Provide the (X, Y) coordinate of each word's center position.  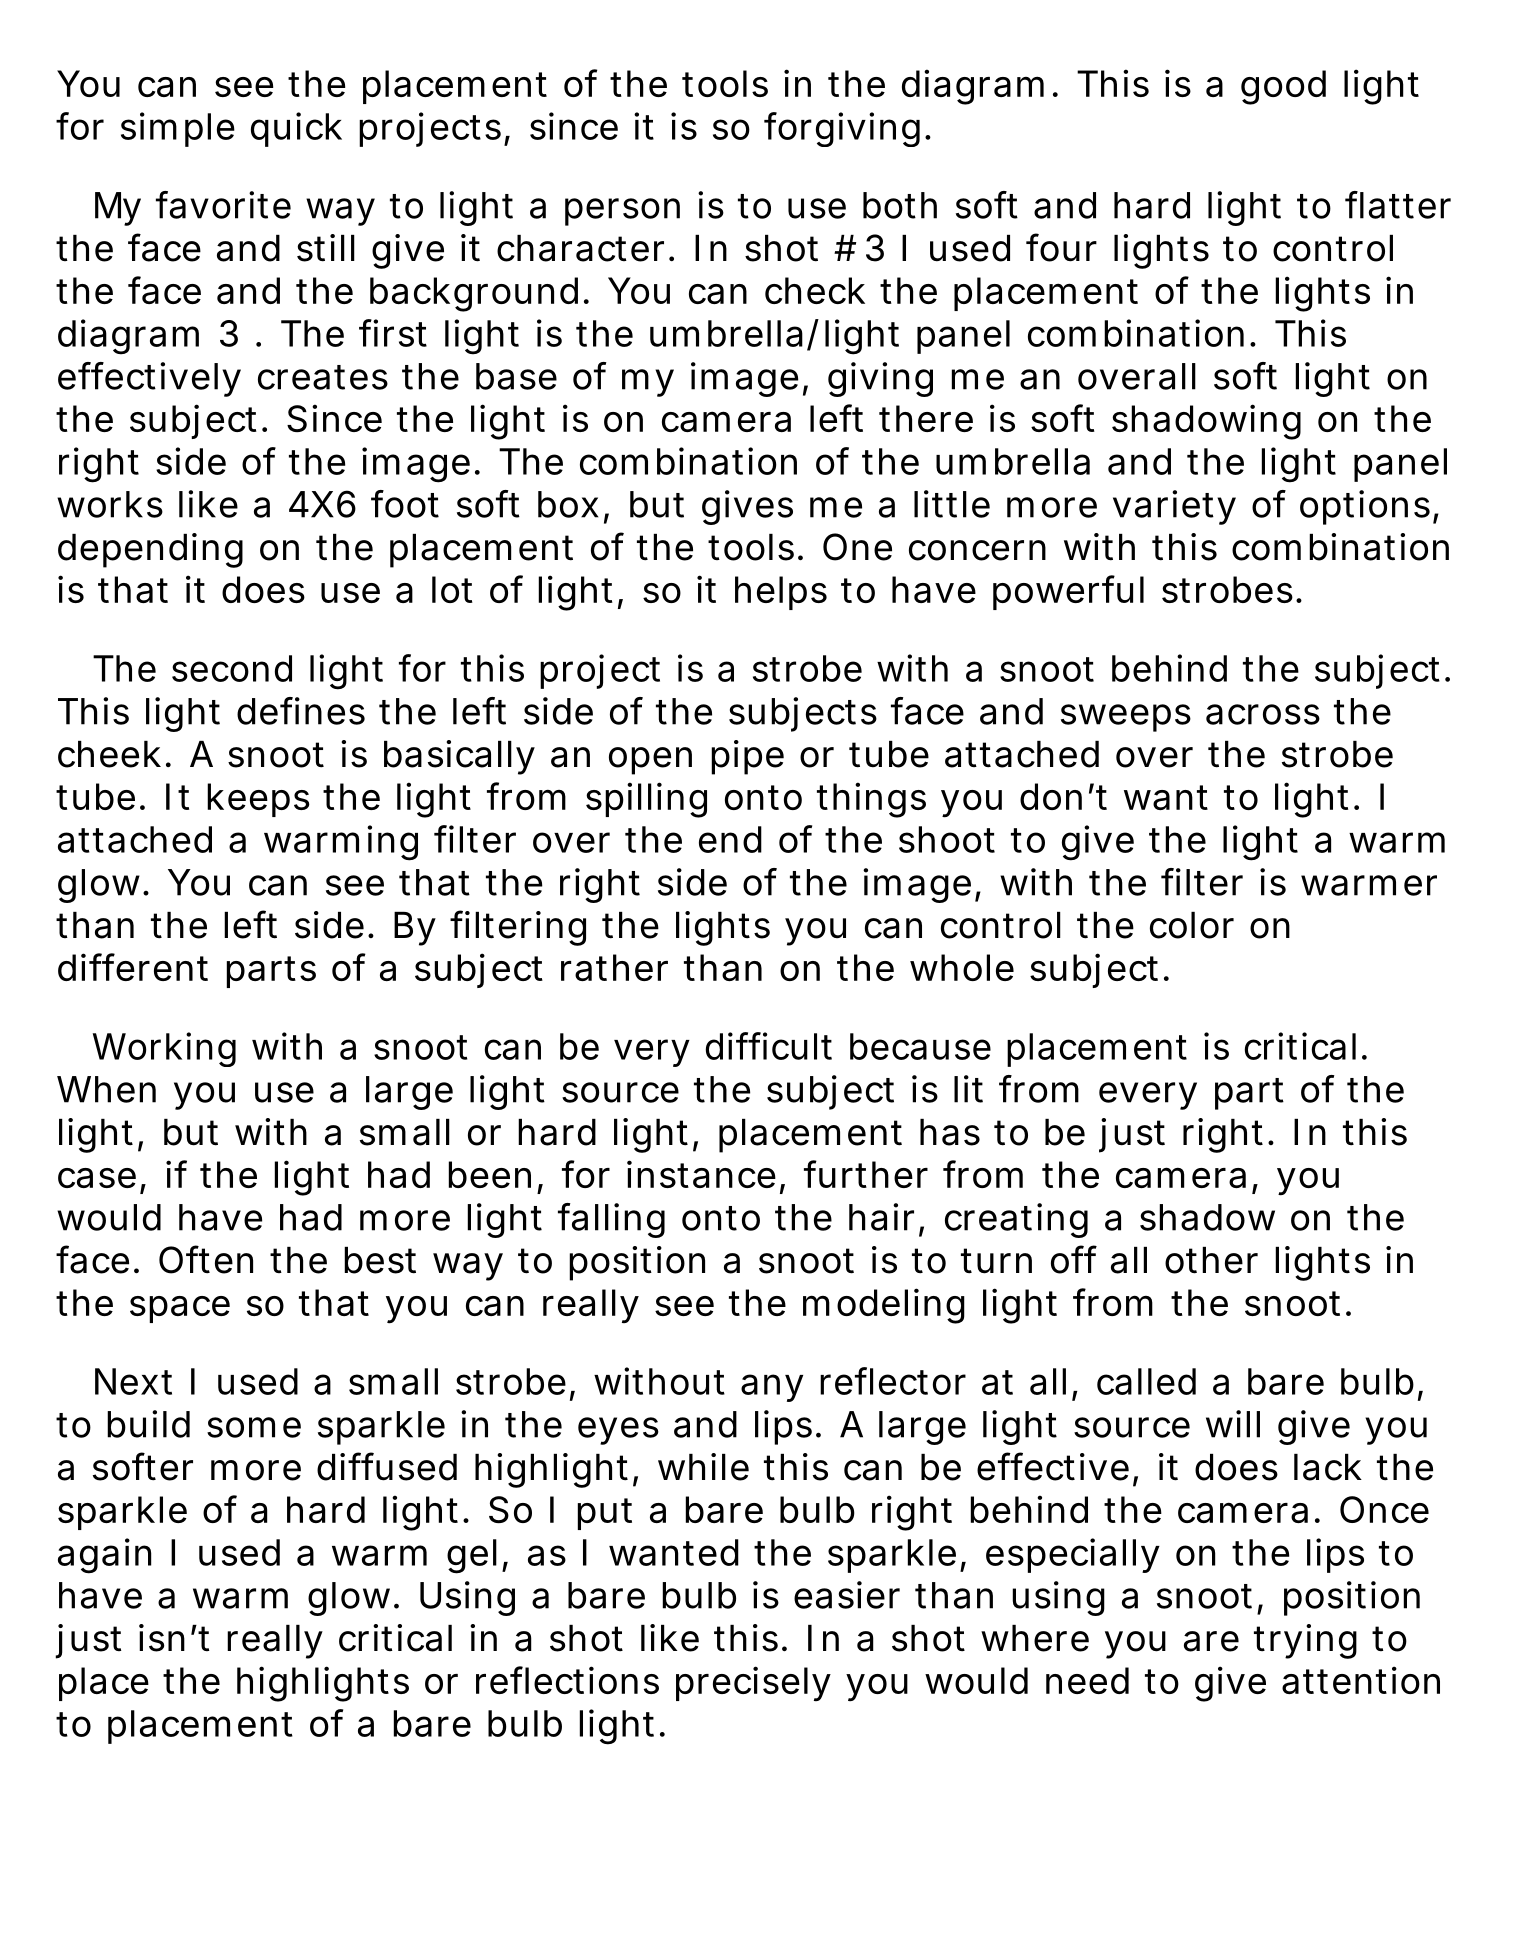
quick (296, 129)
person (622, 212)
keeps (258, 800)
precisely (753, 1683)
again (104, 1556)
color (1192, 925)
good (1283, 87)
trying (1305, 1641)
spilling (646, 800)
